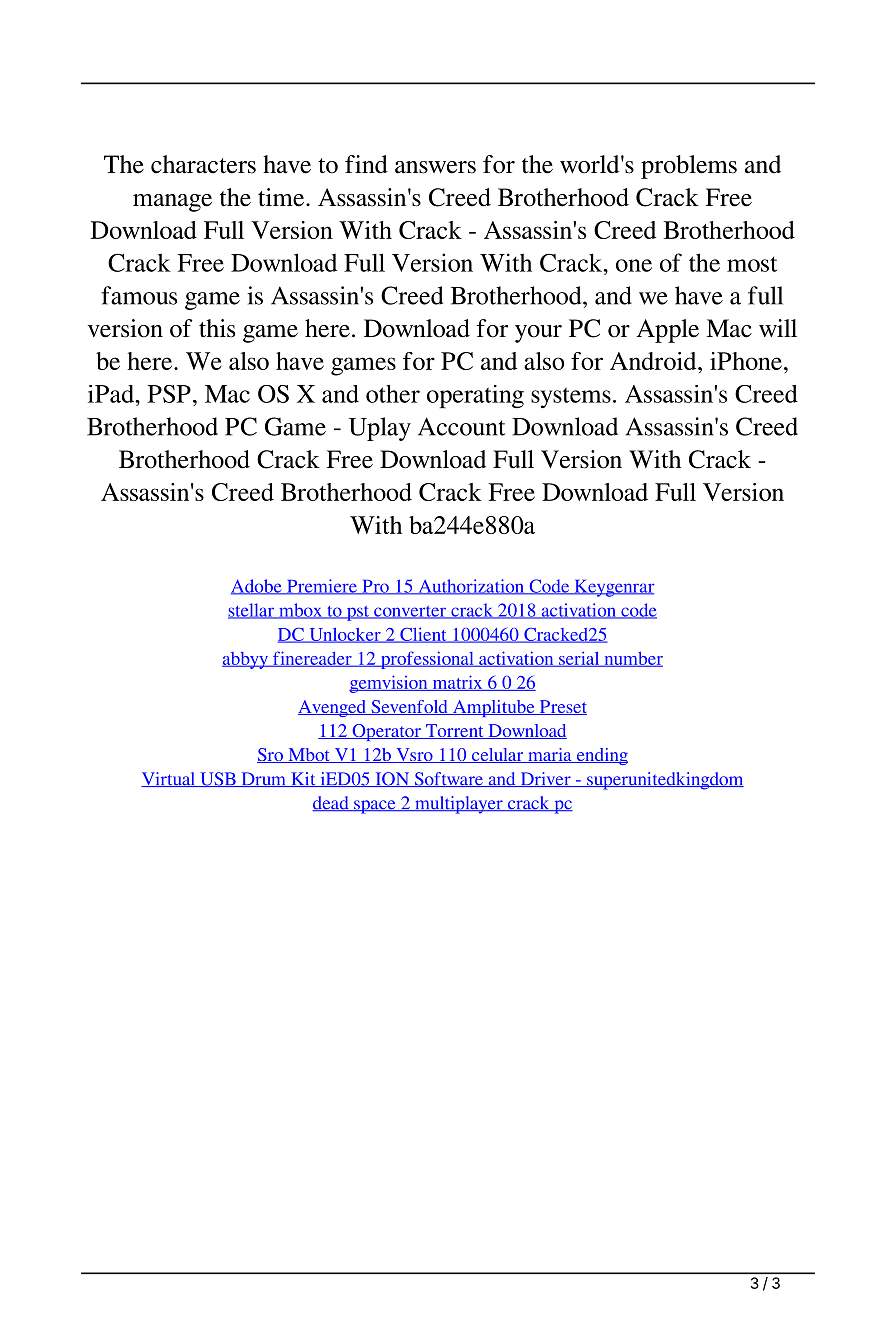 Image resolution: width=896 pixels, height=1328 pixels. I want to click on USB, so click(218, 779).
